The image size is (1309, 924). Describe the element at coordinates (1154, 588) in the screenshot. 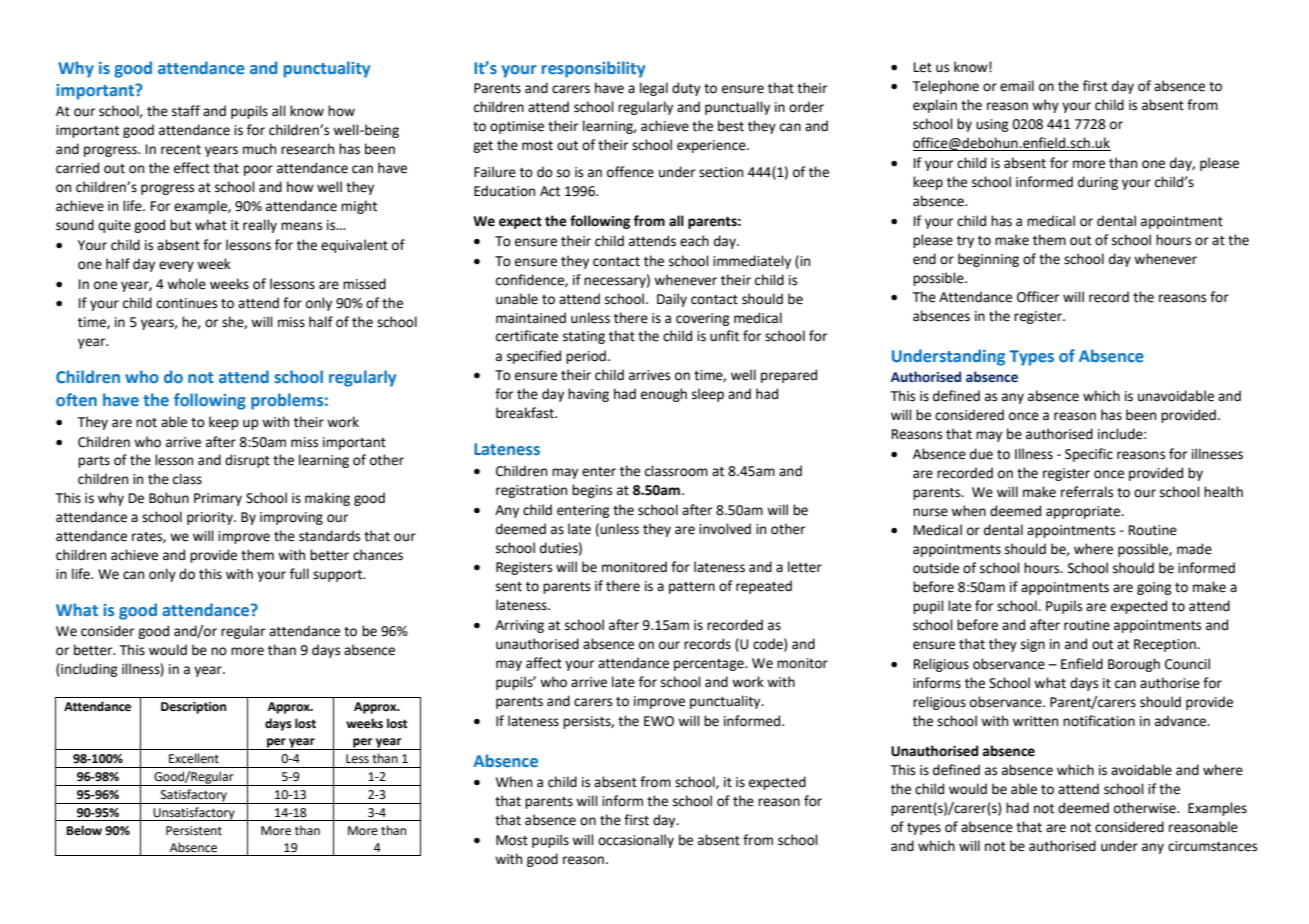

I see `going` at that location.
